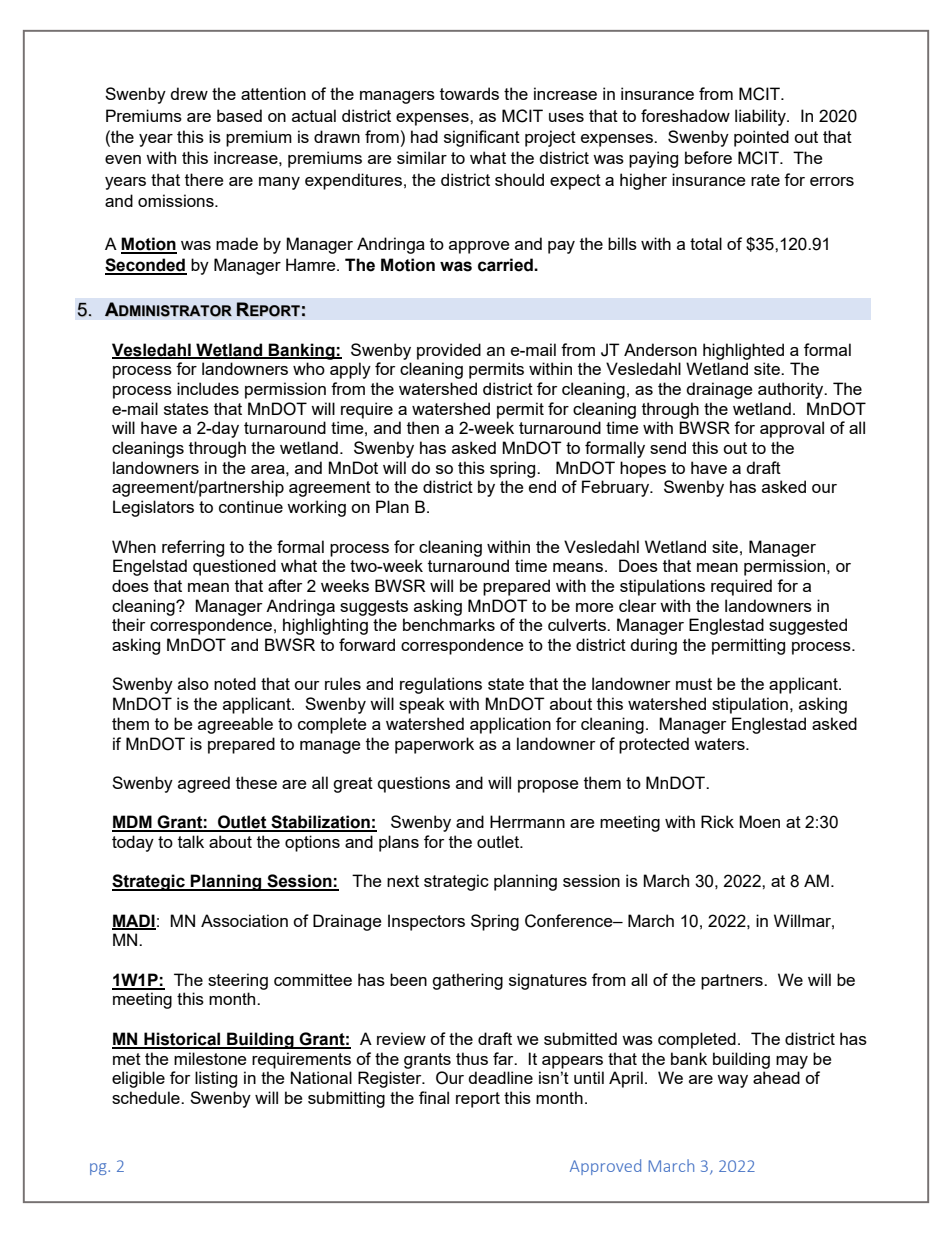 This screenshot has height=1233, width=952. Describe the element at coordinates (239, 115) in the screenshot. I see `based` at that location.
